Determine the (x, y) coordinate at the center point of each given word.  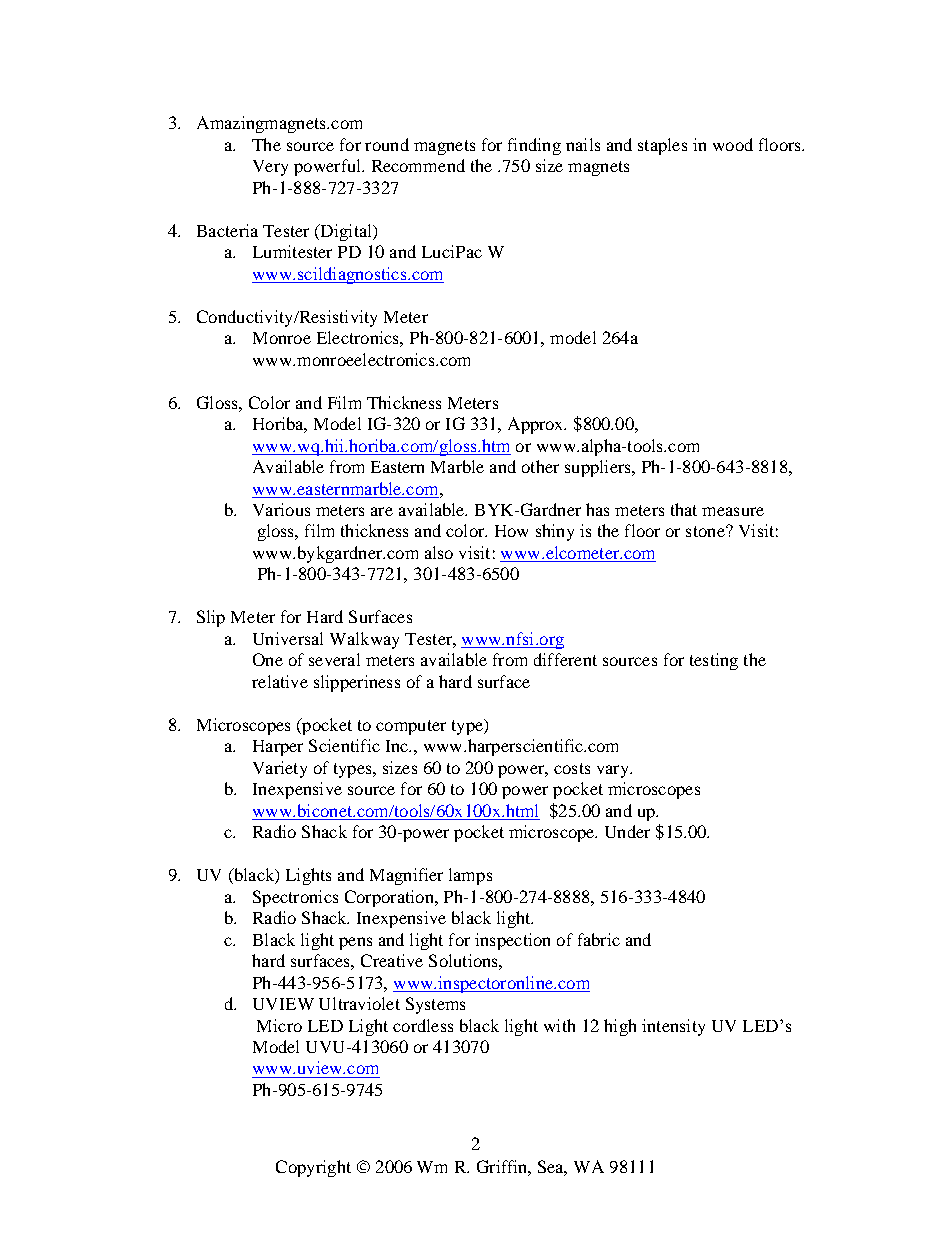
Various (281, 509)
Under (627, 831)
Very (270, 168)
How (511, 531)
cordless (423, 1025)
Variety (280, 769)
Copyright (313, 1168)
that (684, 509)
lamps (470, 876)
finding (534, 146)
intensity (673, 1027)
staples (662, 146)
